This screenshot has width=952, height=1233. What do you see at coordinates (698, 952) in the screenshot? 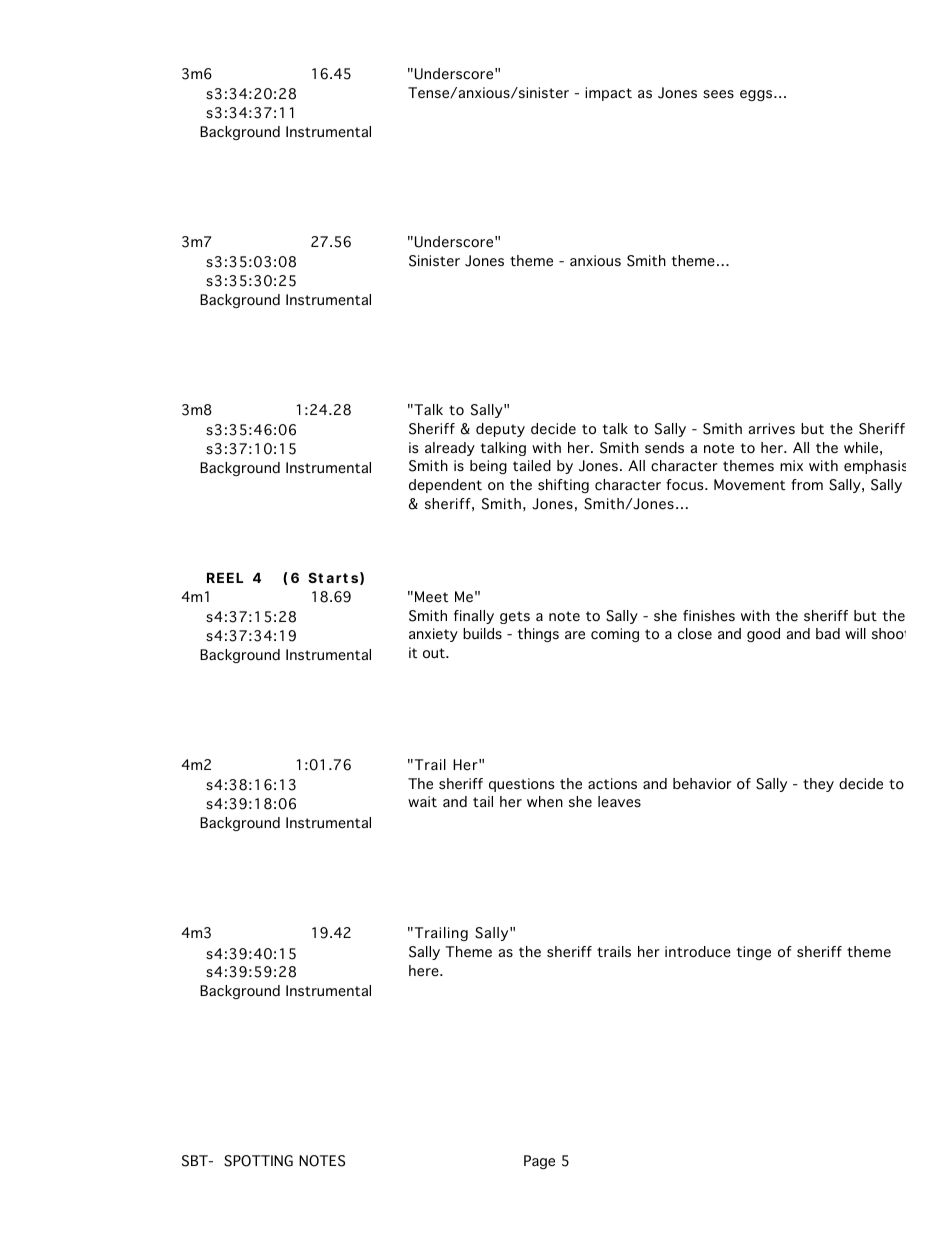
I see `introduce` at bounding box center [698, 952].
